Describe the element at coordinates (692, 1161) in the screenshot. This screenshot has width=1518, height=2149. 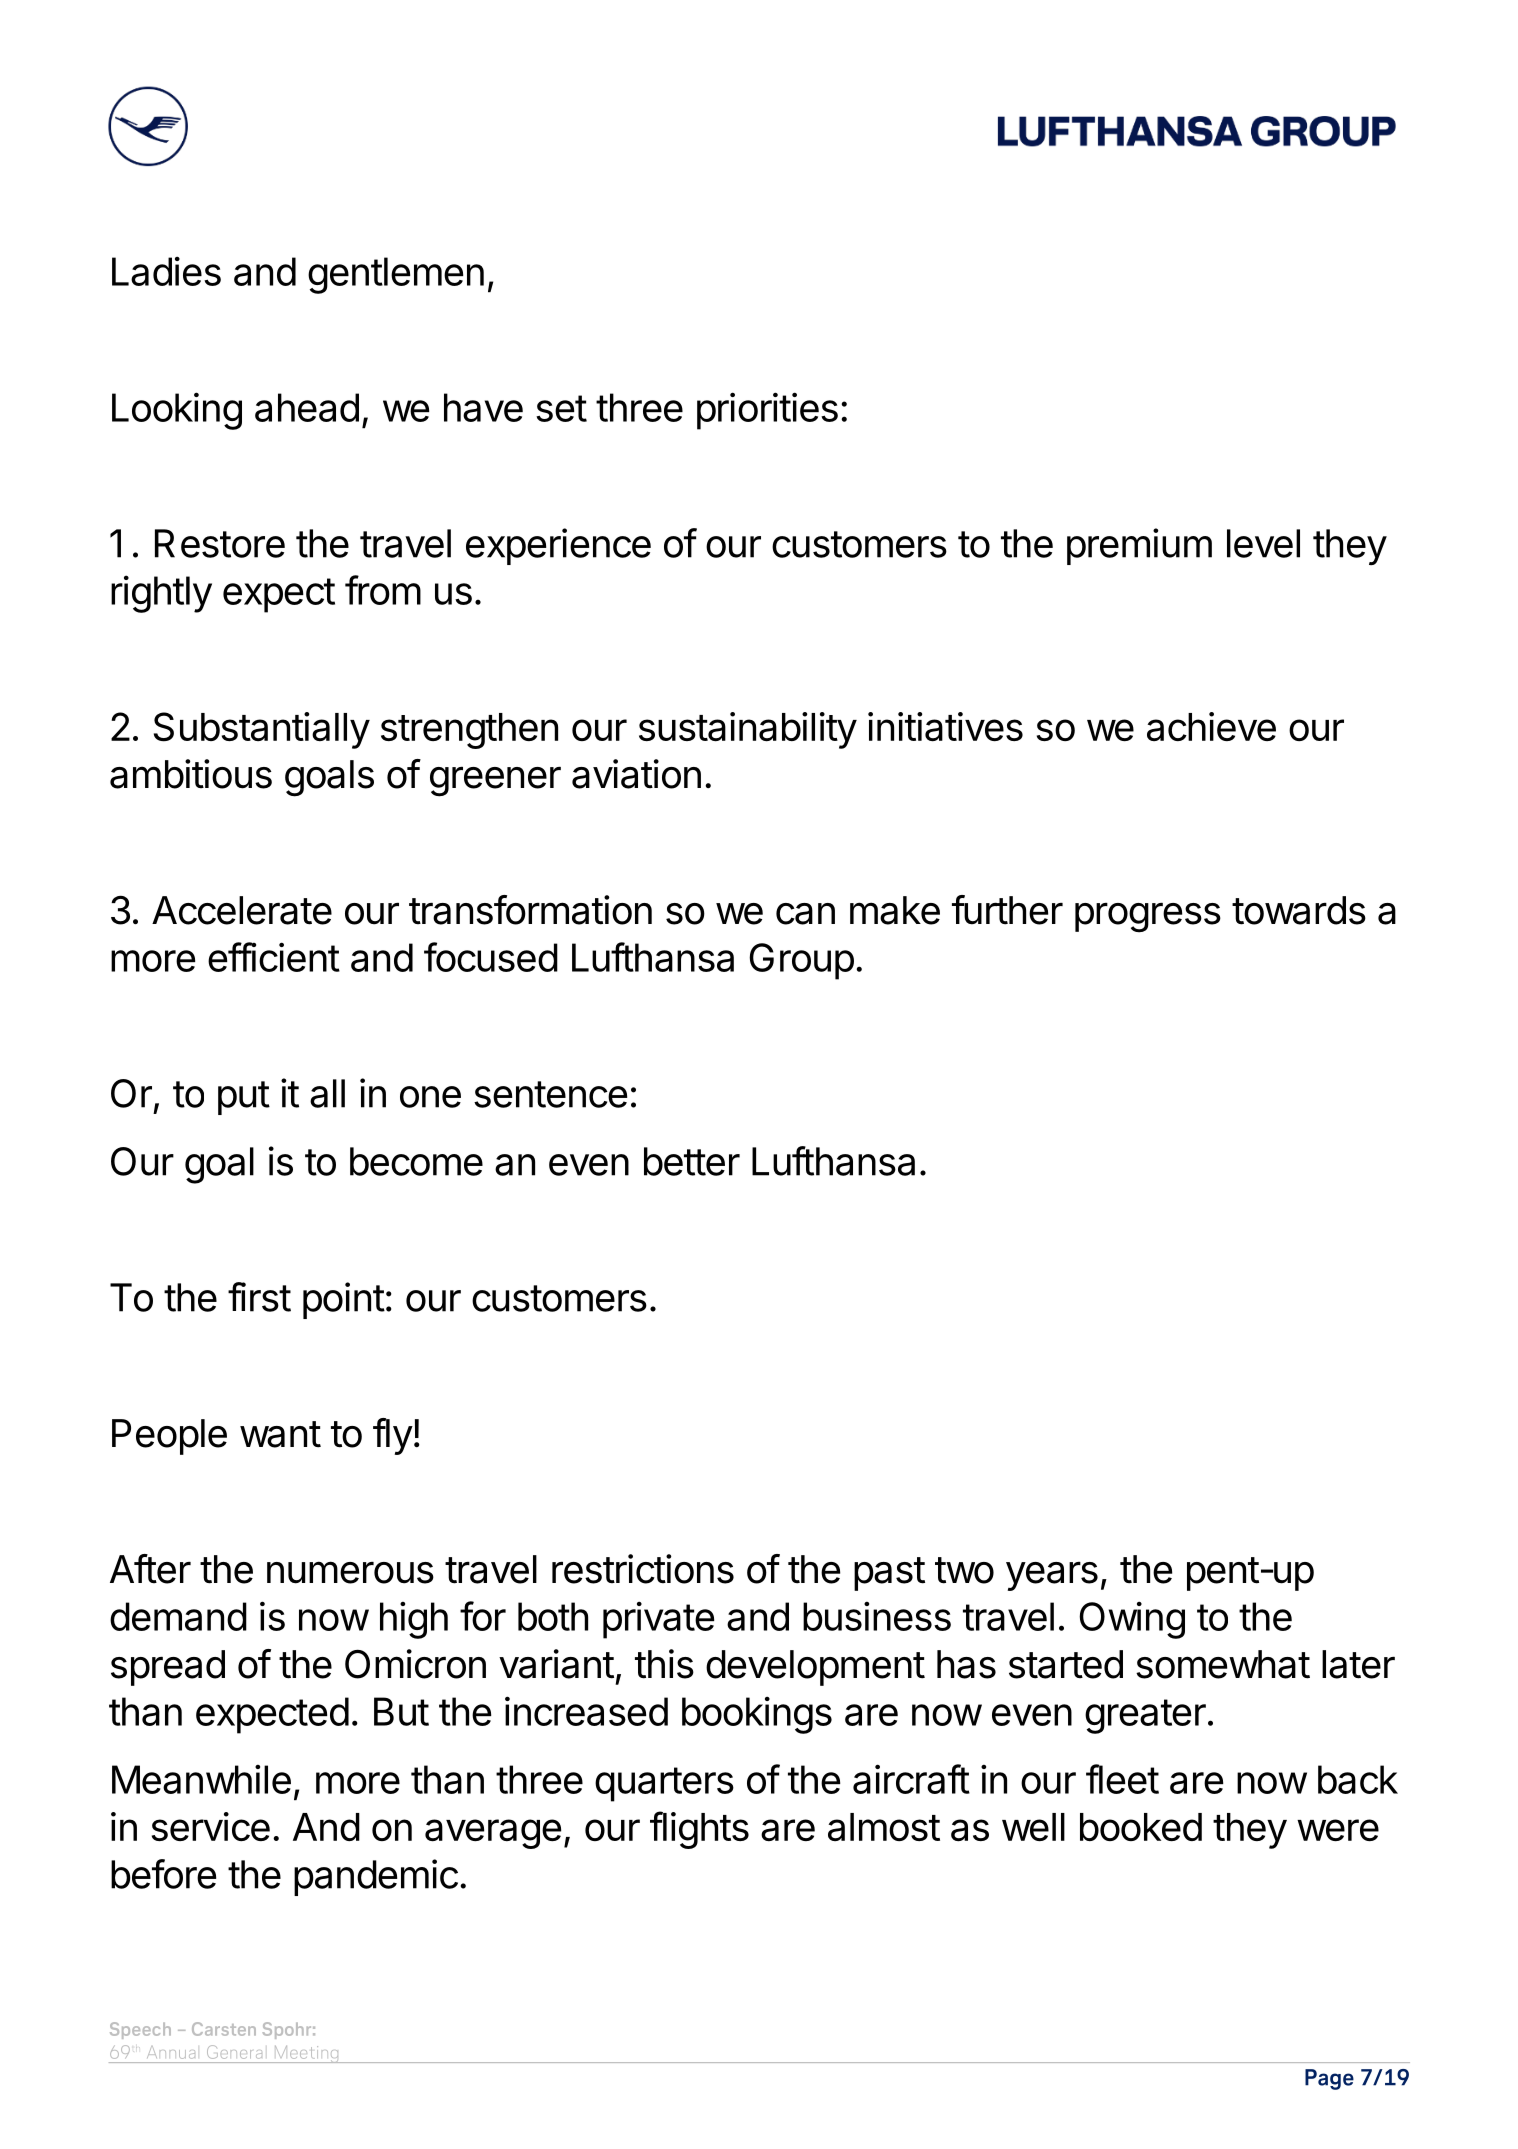
I see `better` at that location.
